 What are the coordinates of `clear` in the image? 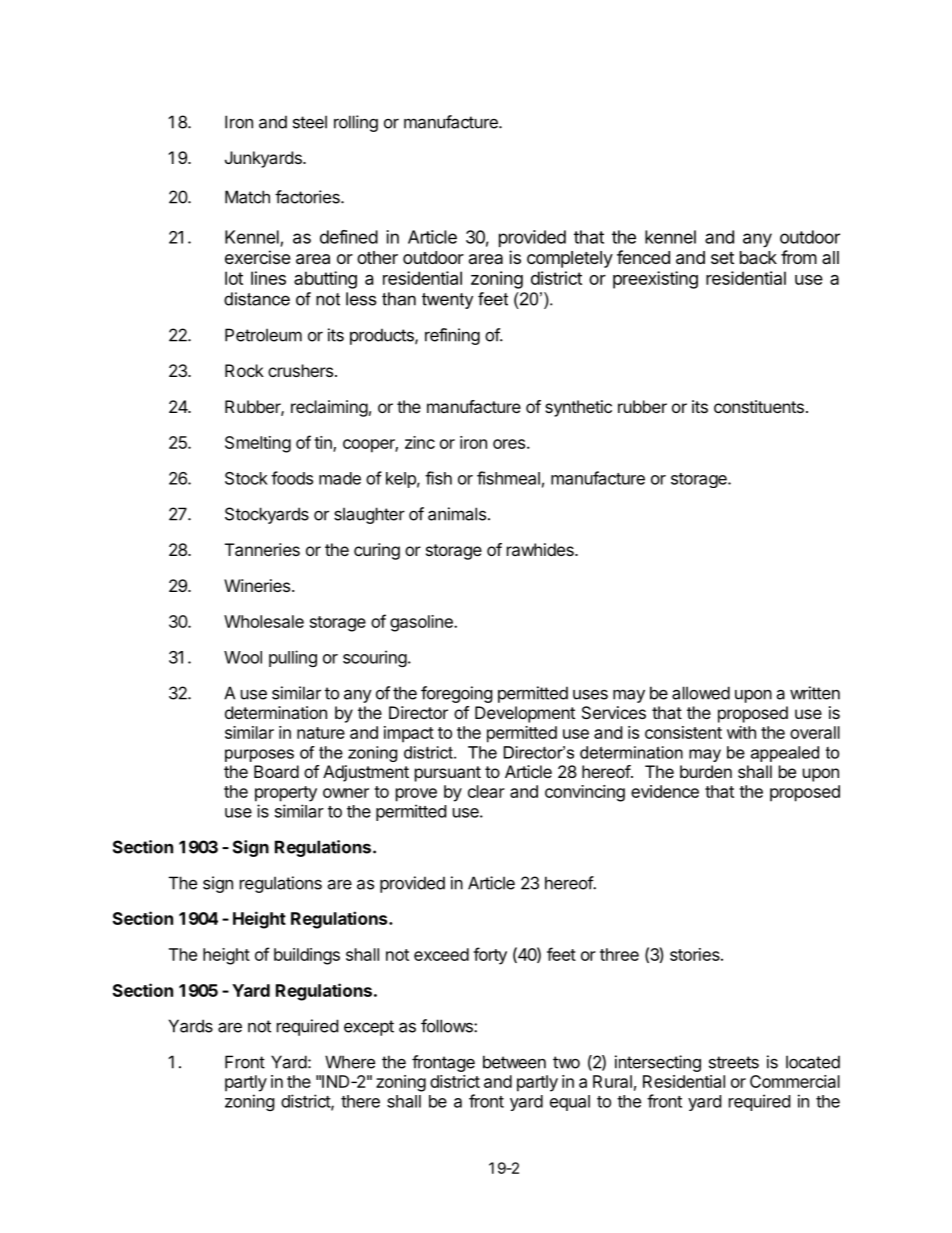 It's located at (486, 791).
